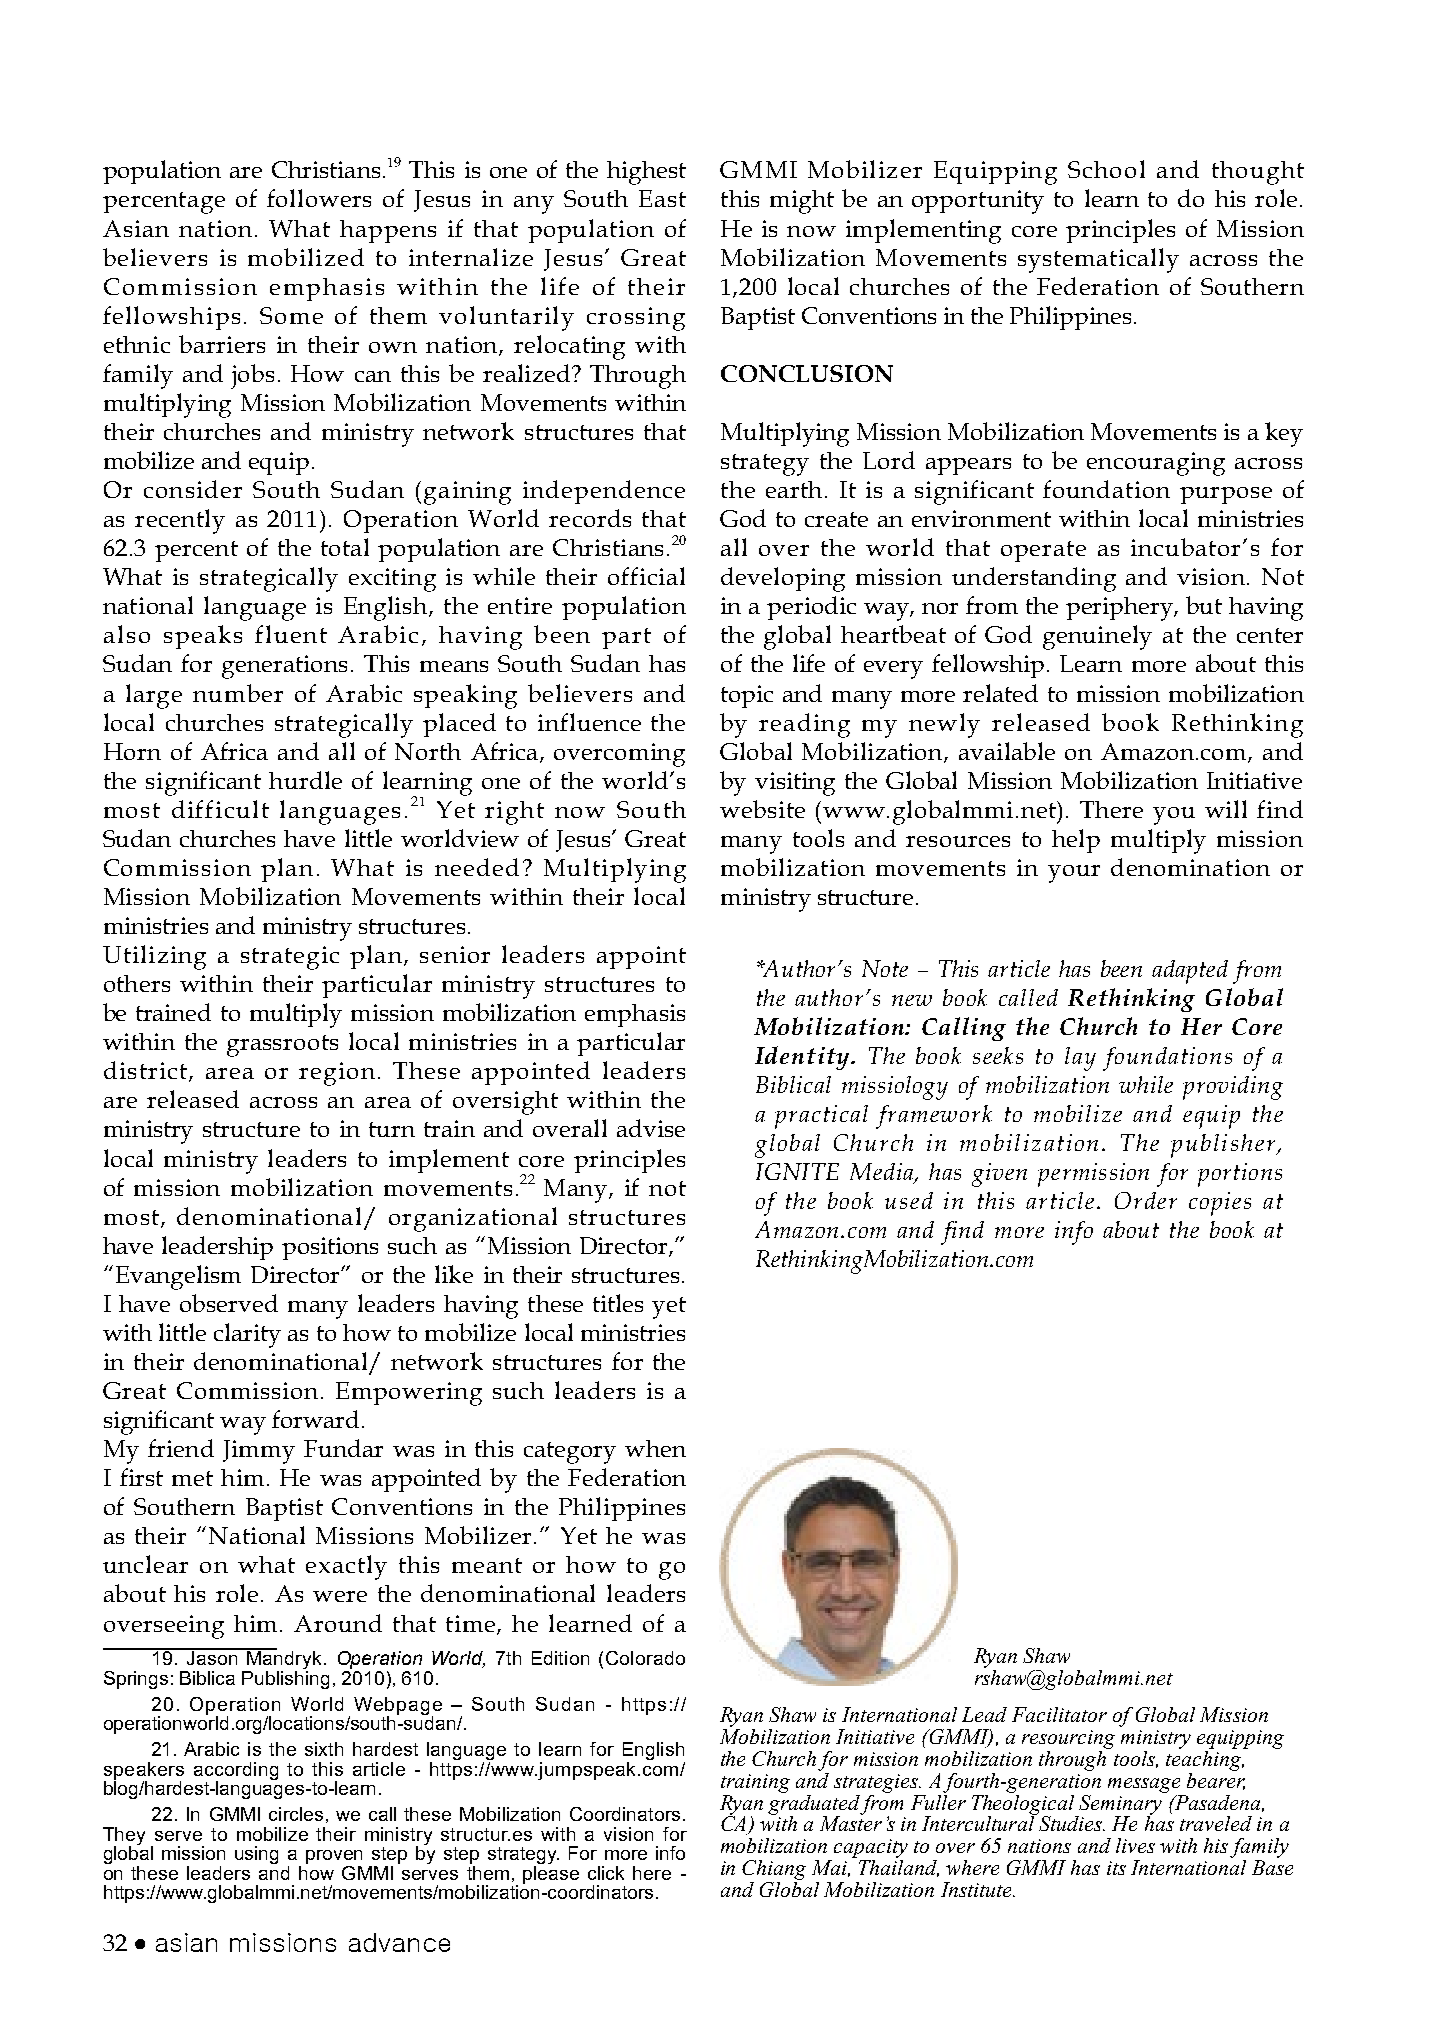 The height and width of the screenshot is (2039, 1441). I want to click on periphery, so click(1120, 609).
